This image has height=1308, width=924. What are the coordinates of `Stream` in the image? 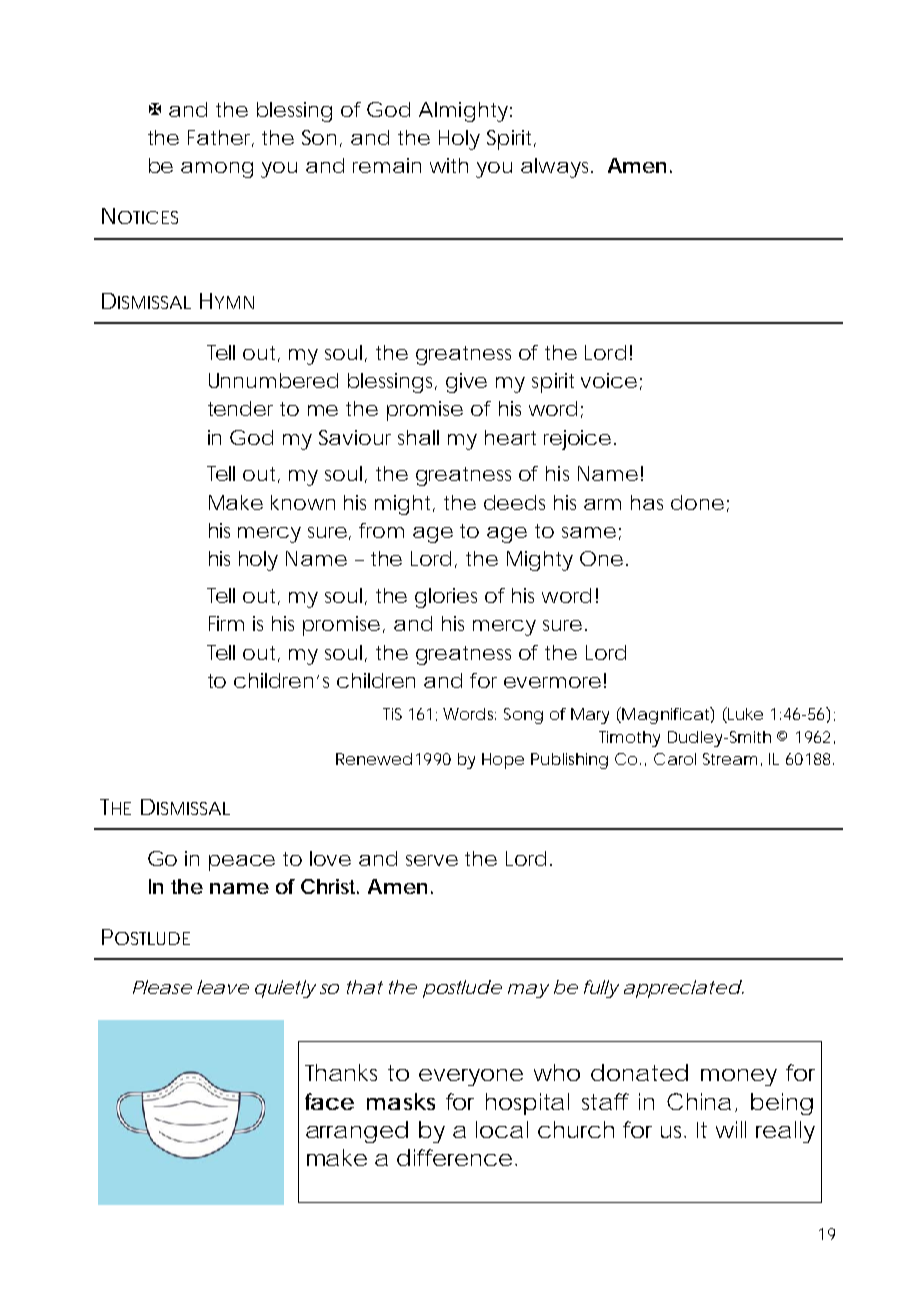 It's located at (730, 759).
